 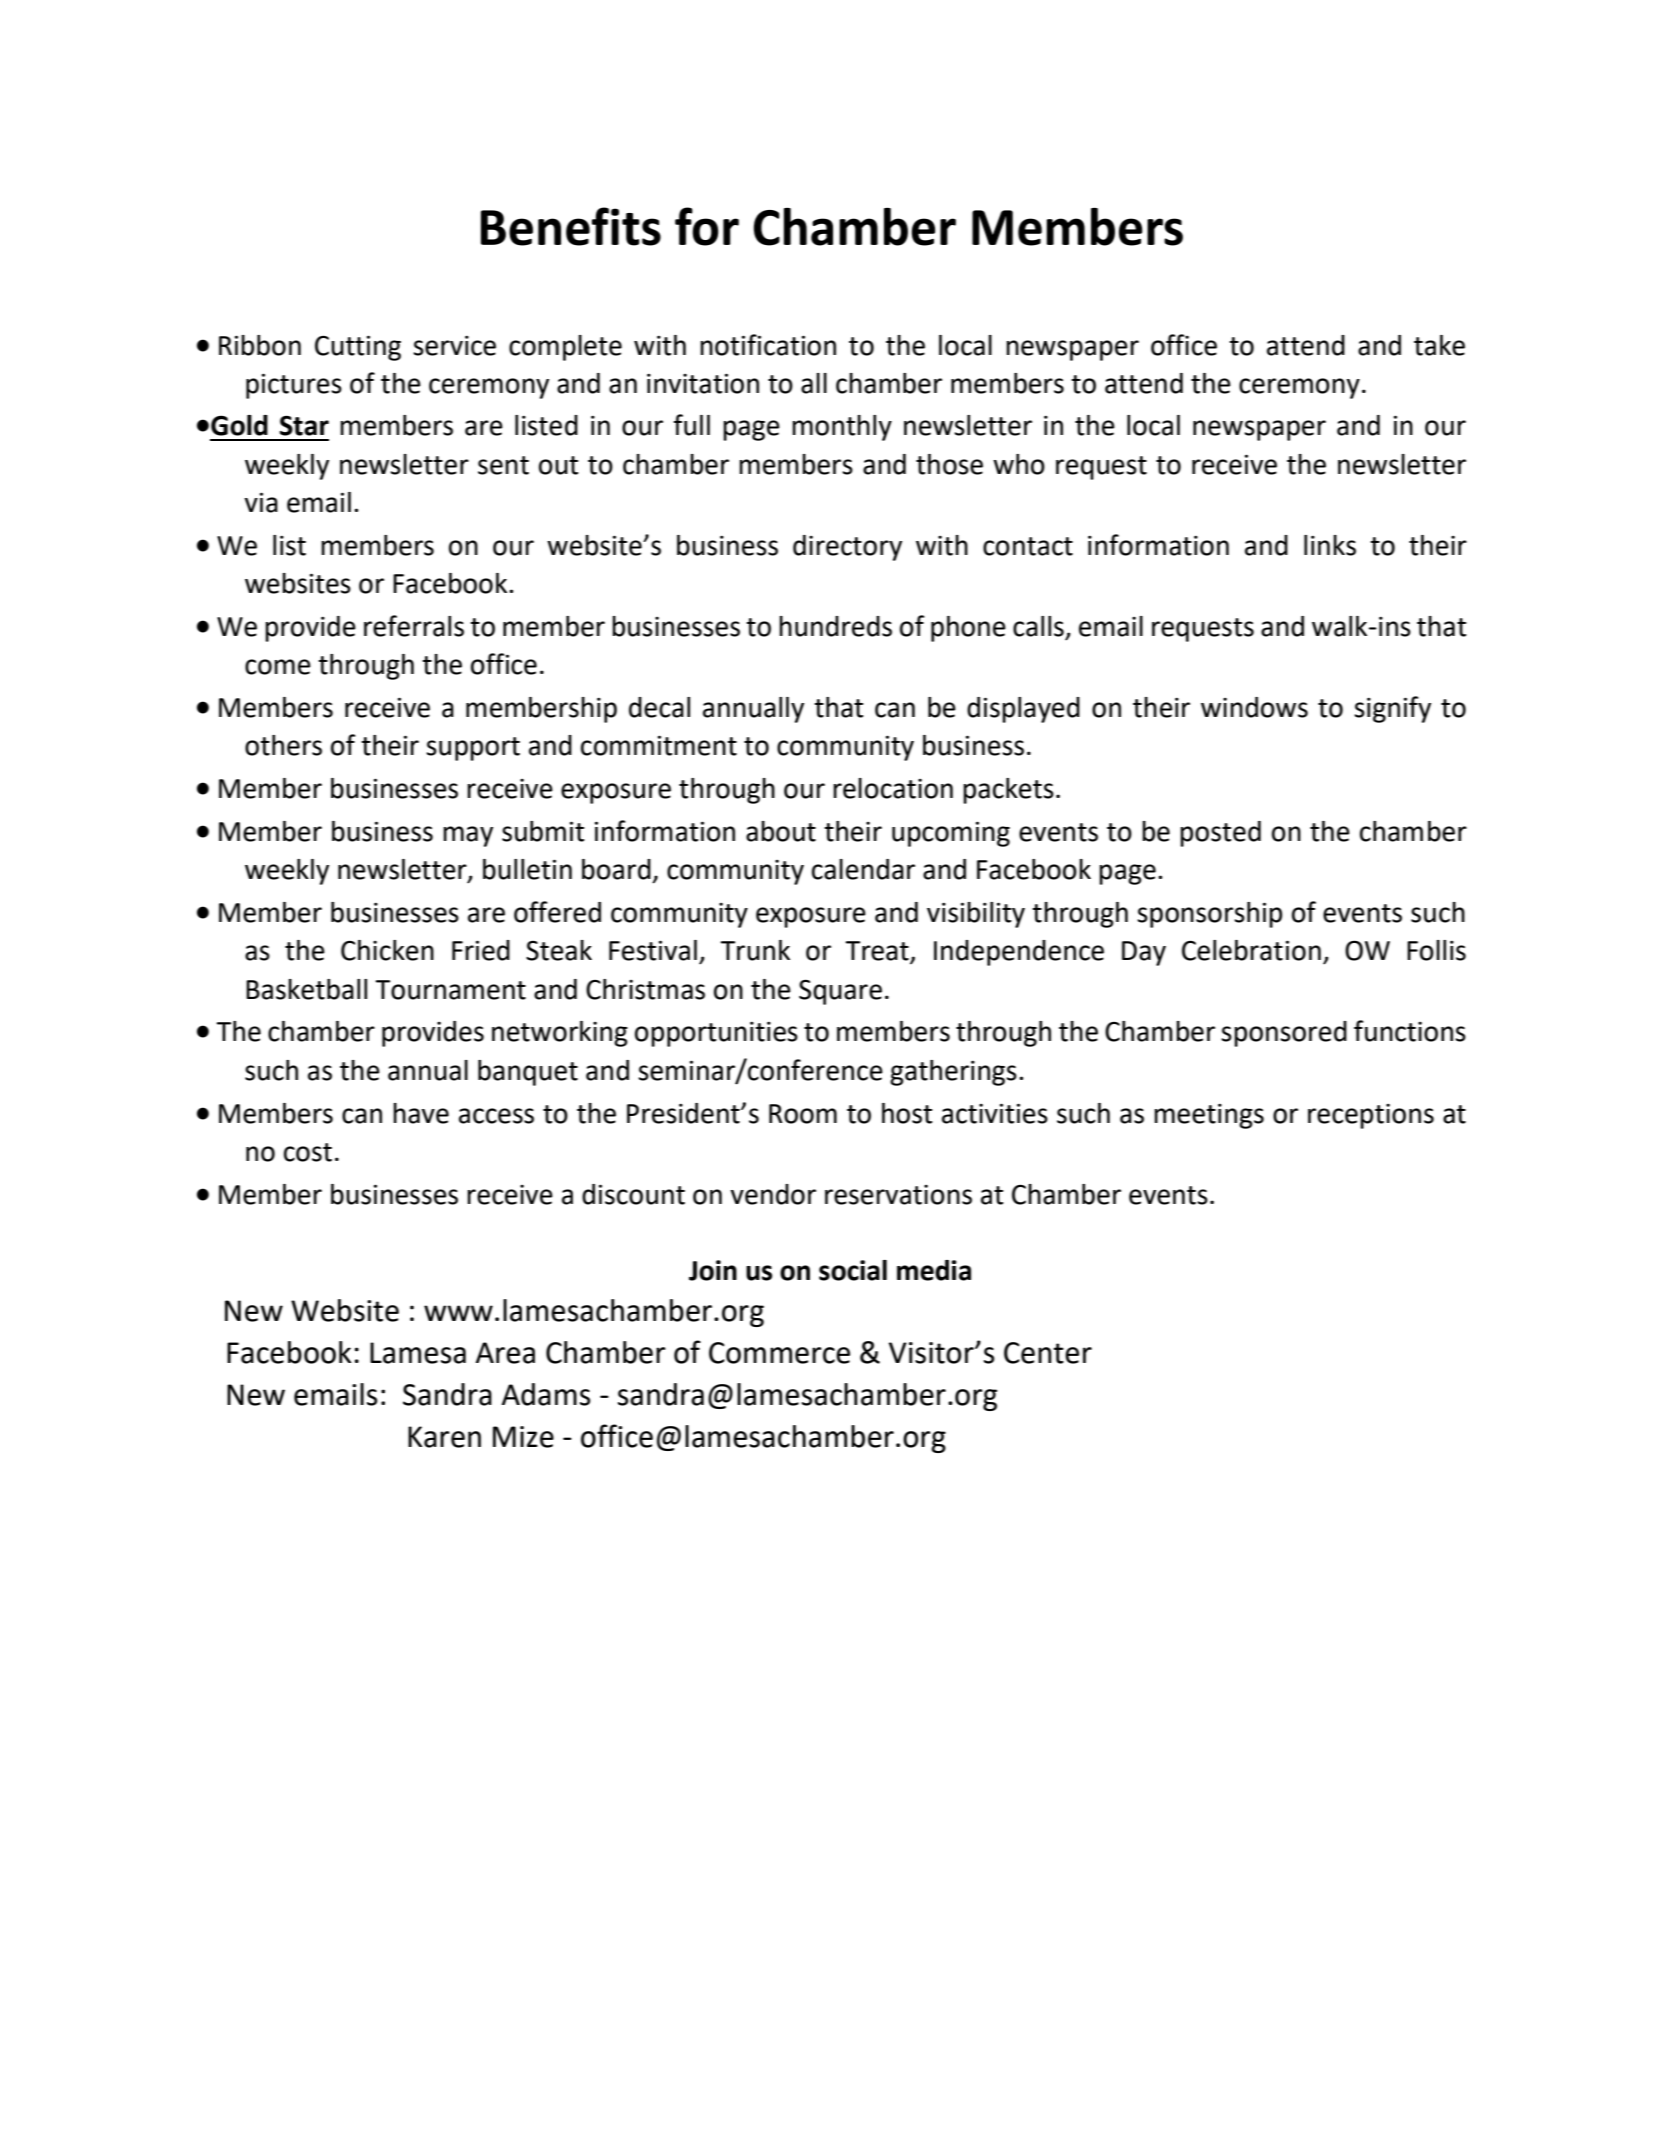 I want to click on Commerce, so click(x=779, y=1353).
